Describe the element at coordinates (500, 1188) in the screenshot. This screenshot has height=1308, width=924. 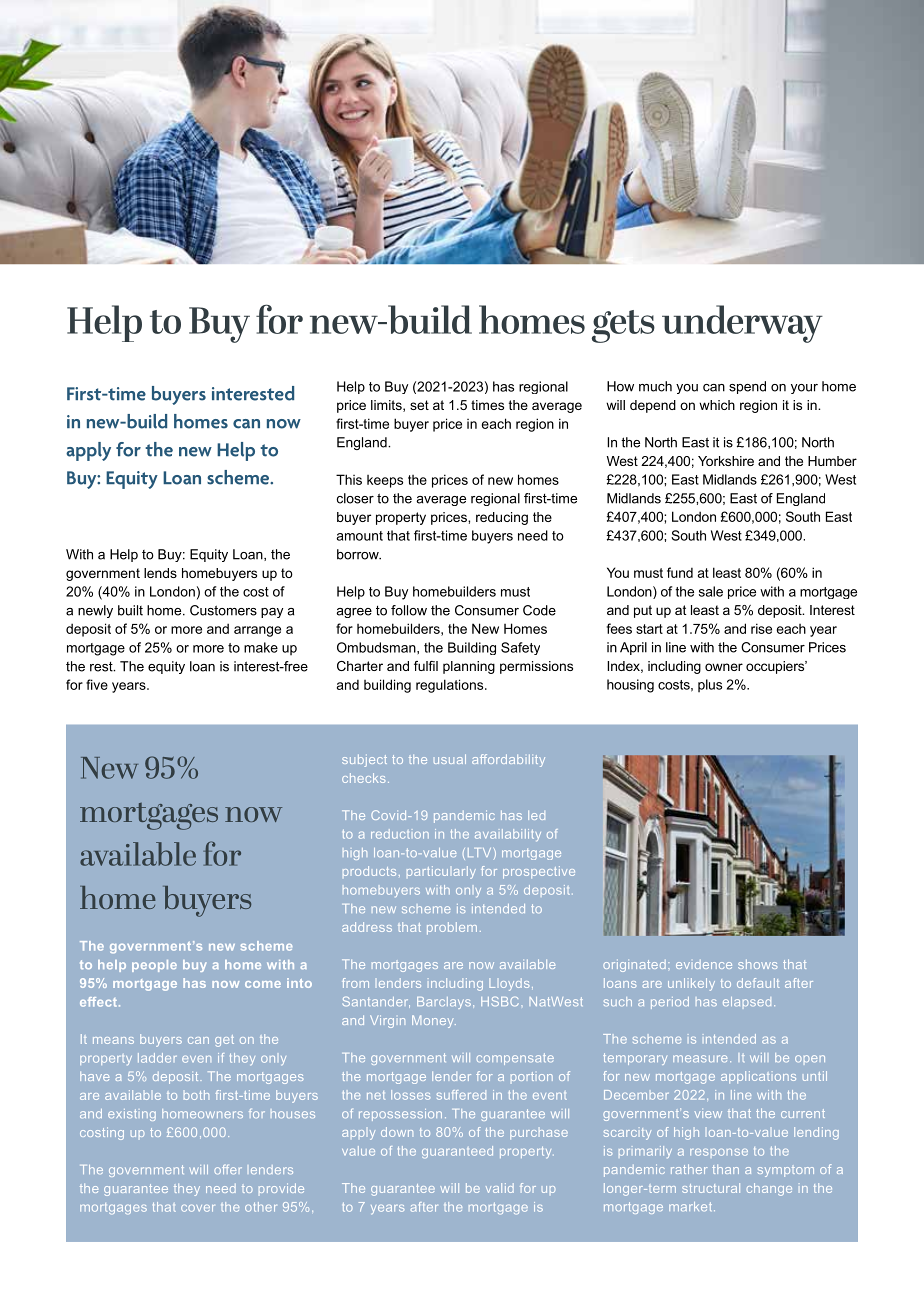
I see `valid` at that location.
